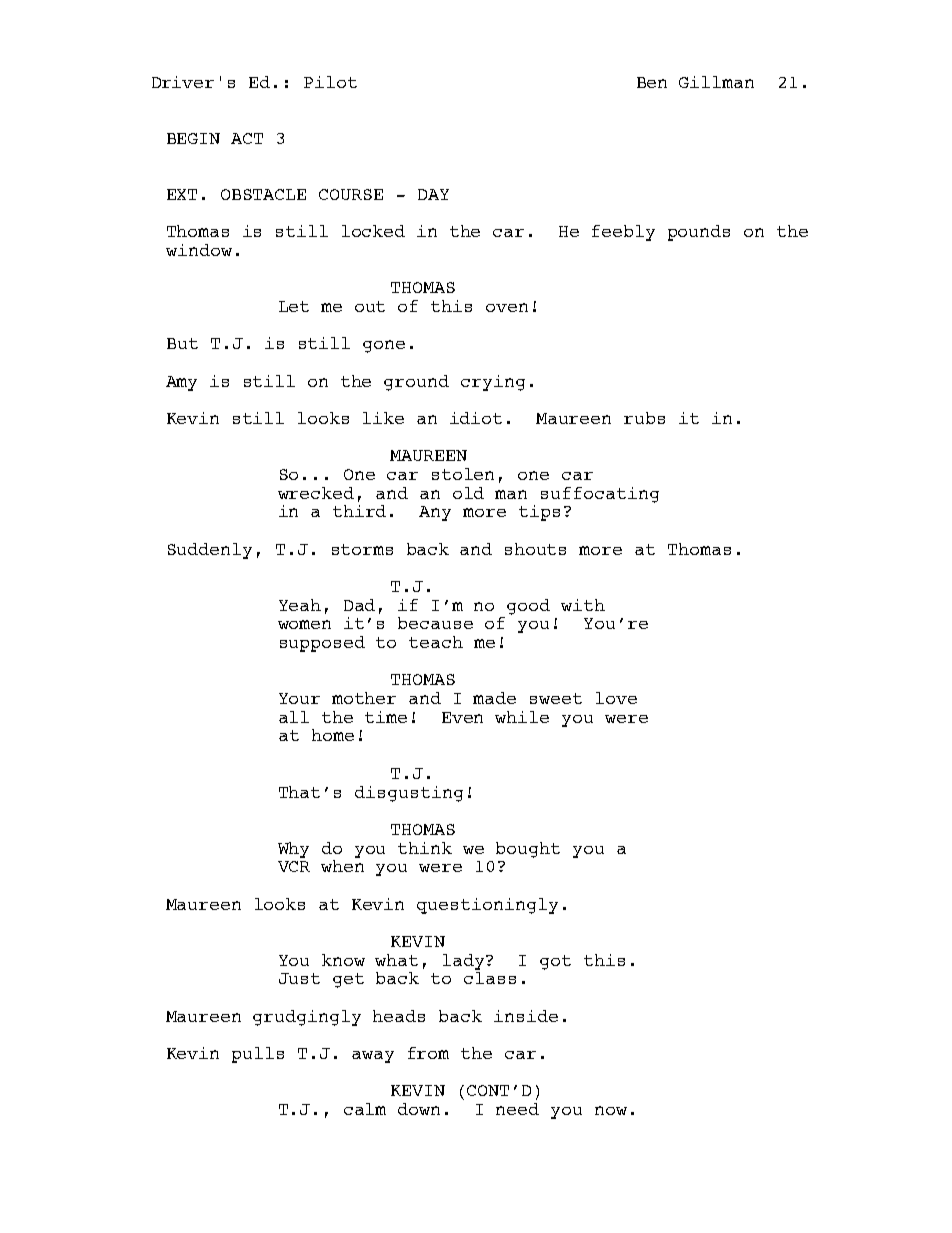 Image resolution: width=952 pixels, height=1233 pixels. I want to click on pulls, so click(258, 1055).
